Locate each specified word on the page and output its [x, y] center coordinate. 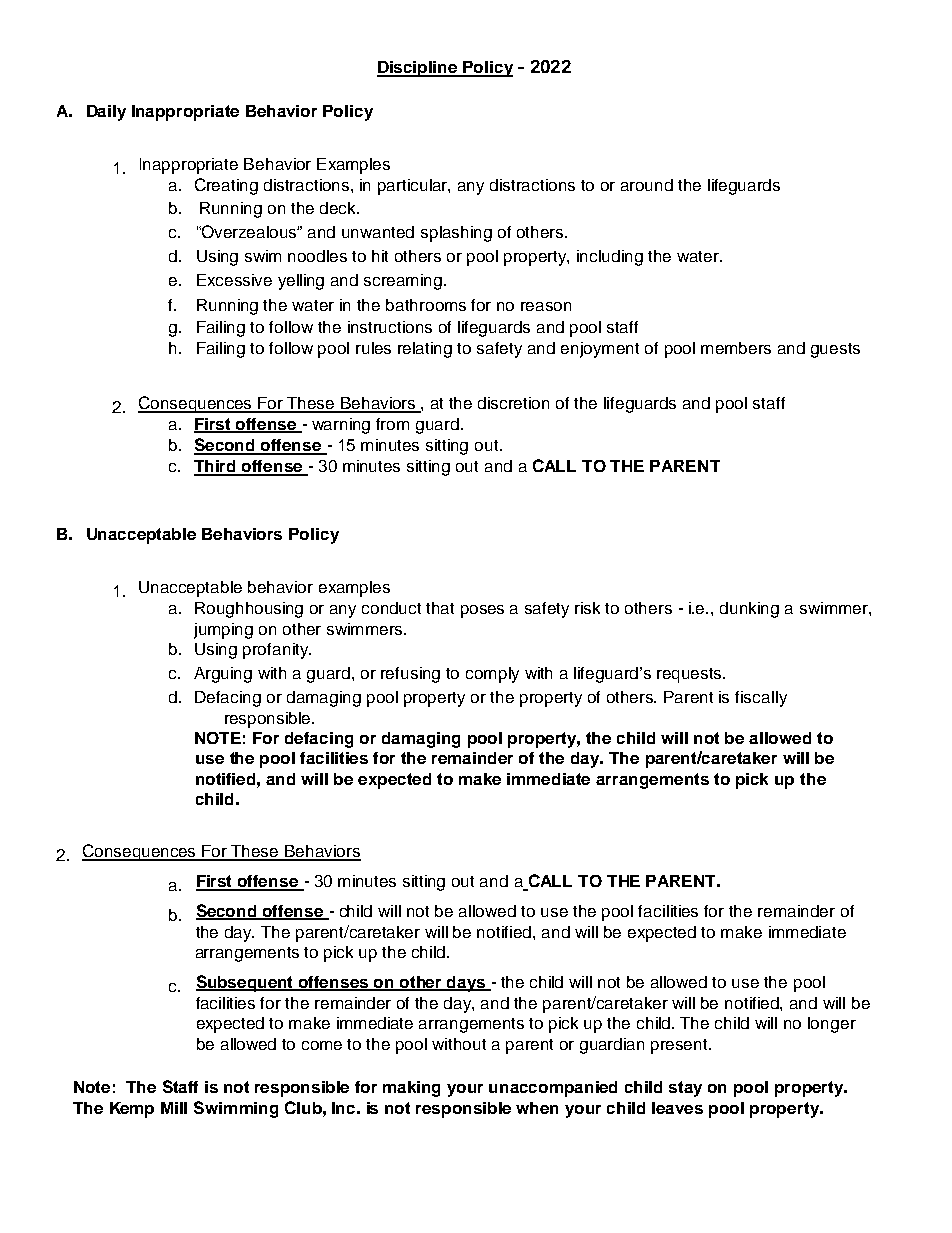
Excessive [234, 280]
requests [691, 675]
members [736, 348]
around [647, 185]
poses [482, 611]
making [411, 1089]
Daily [106, 113]
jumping [223, 631]
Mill [174, 1108]
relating [425, 350]
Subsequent [246, 983]
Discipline [418, 69]
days [466, 984]
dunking [749, 610]
